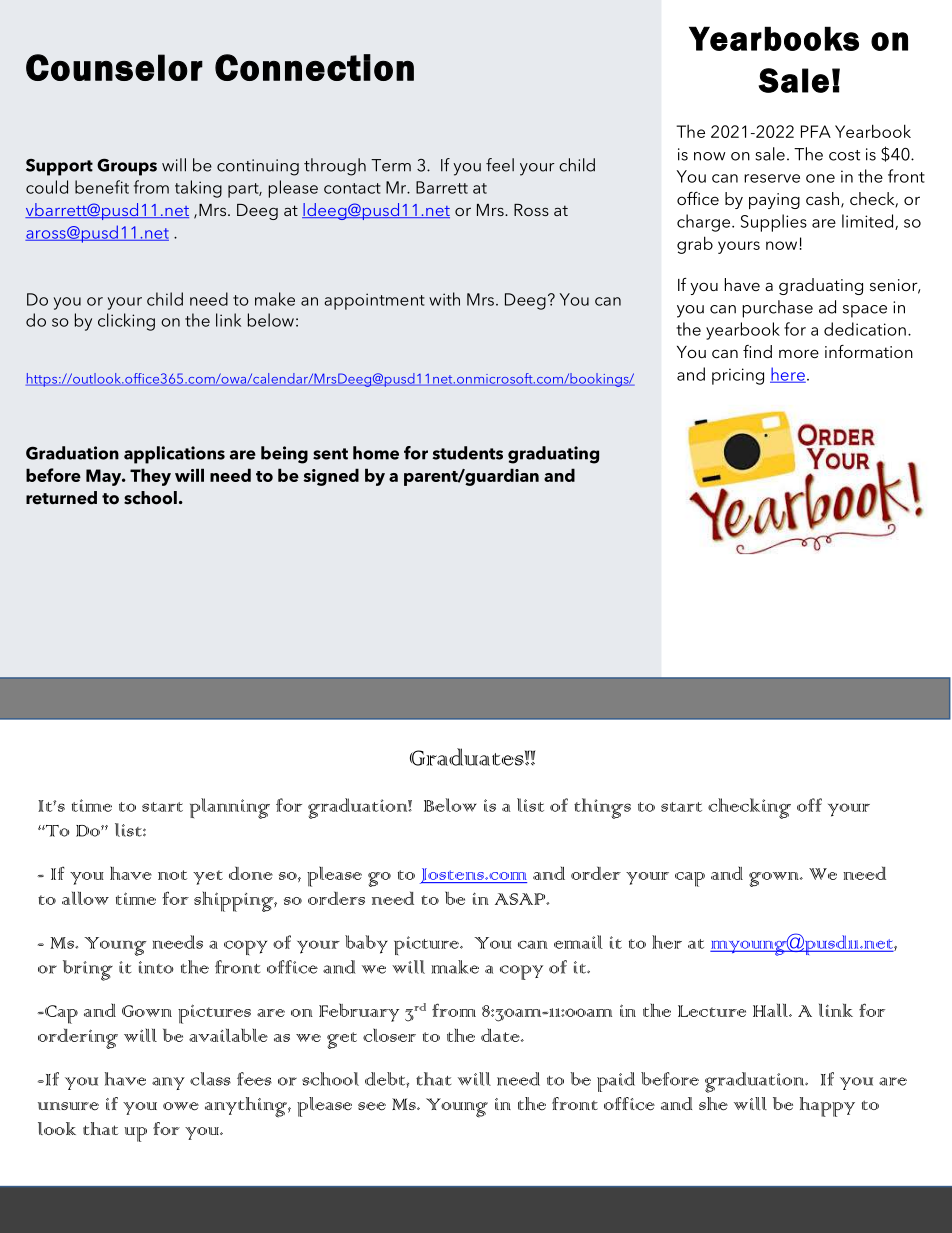 This document has width=952, height=1233. Describe the element at coordinates (500, 165) in the document. I see `feel` at that location.
